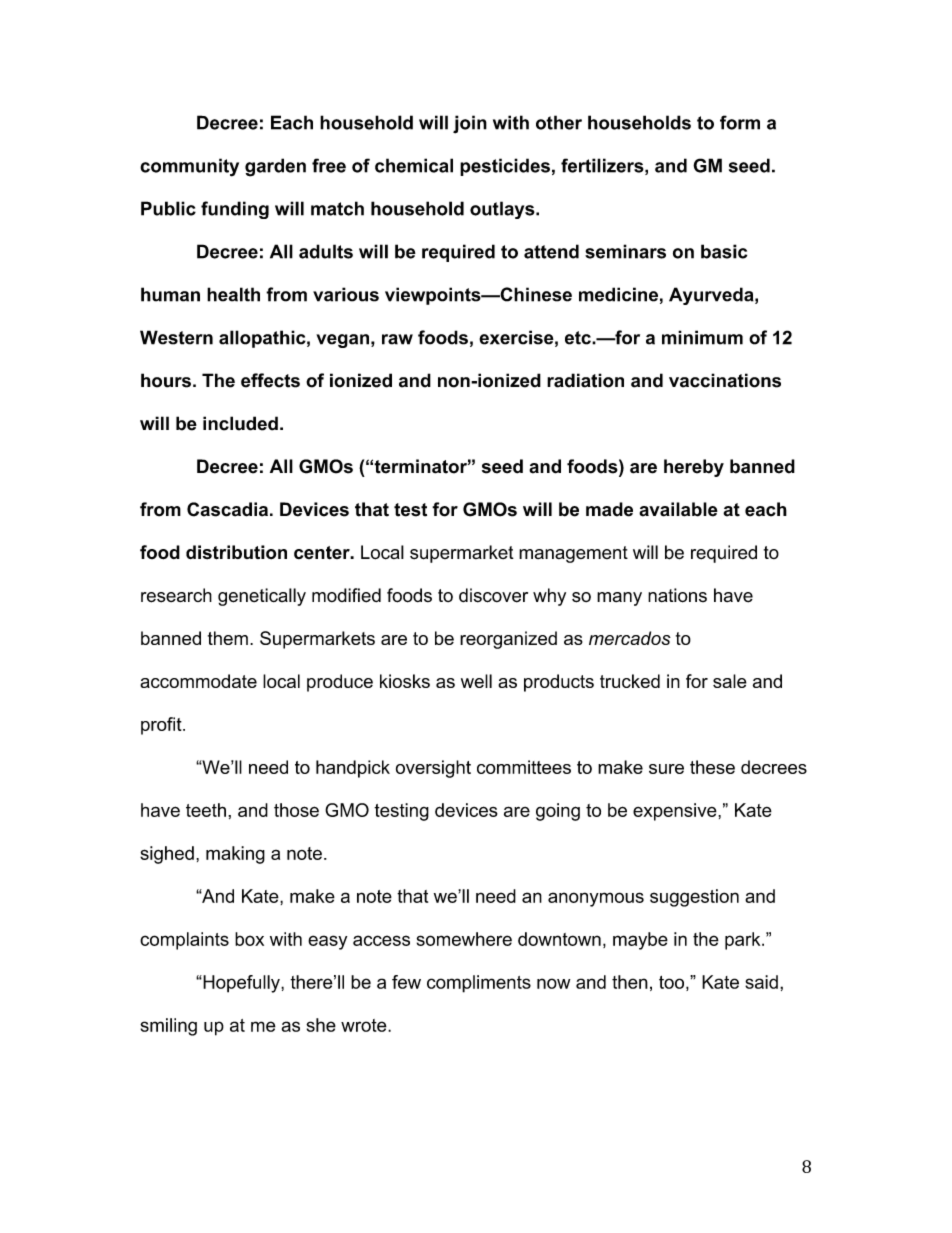 The width and height of the screenshot is (952, 1233). Describe the element at coordinates (676, 812) in the screenshot. I see `expensive` at that location.
